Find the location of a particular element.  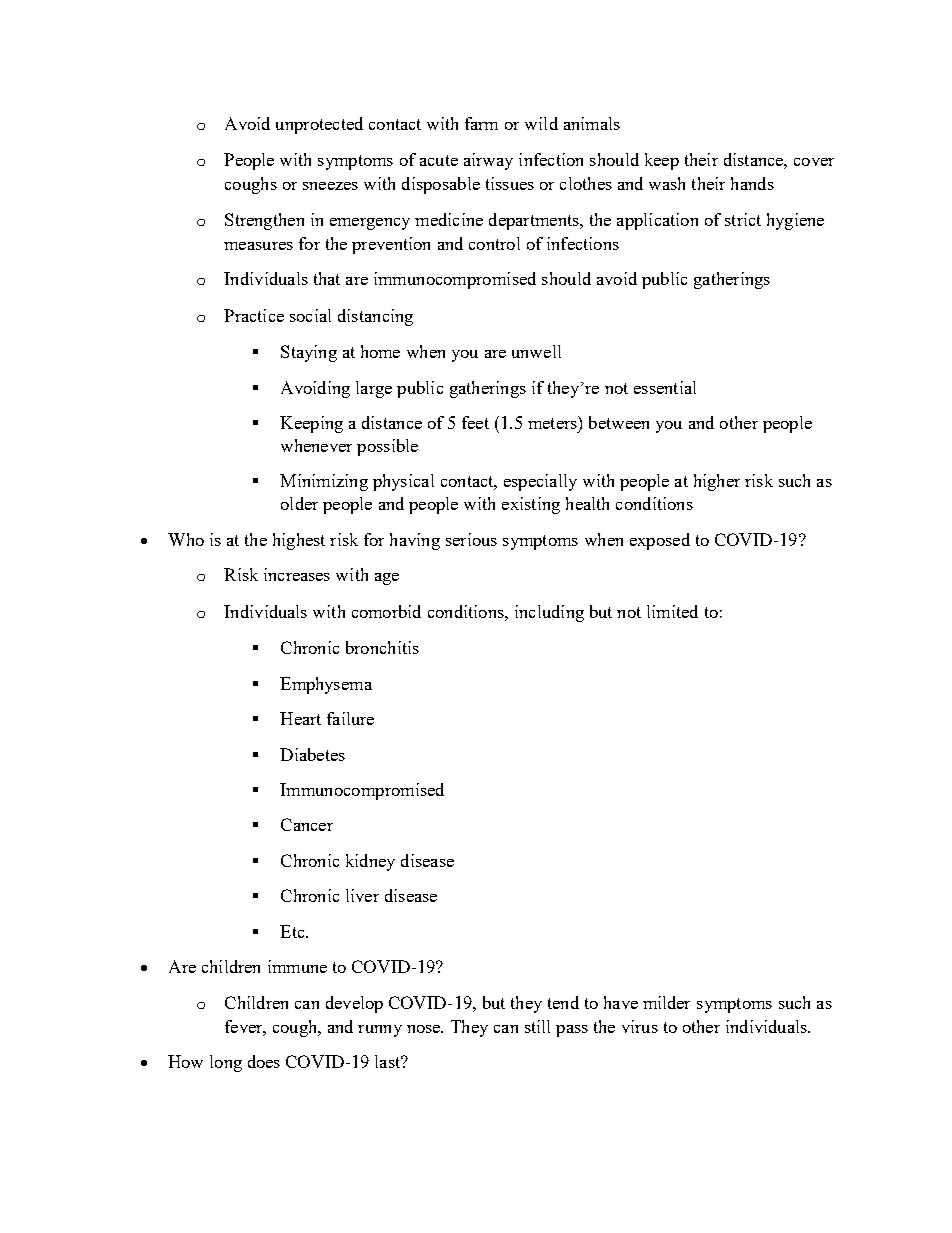

does is located at coordinates (264, 1061).
